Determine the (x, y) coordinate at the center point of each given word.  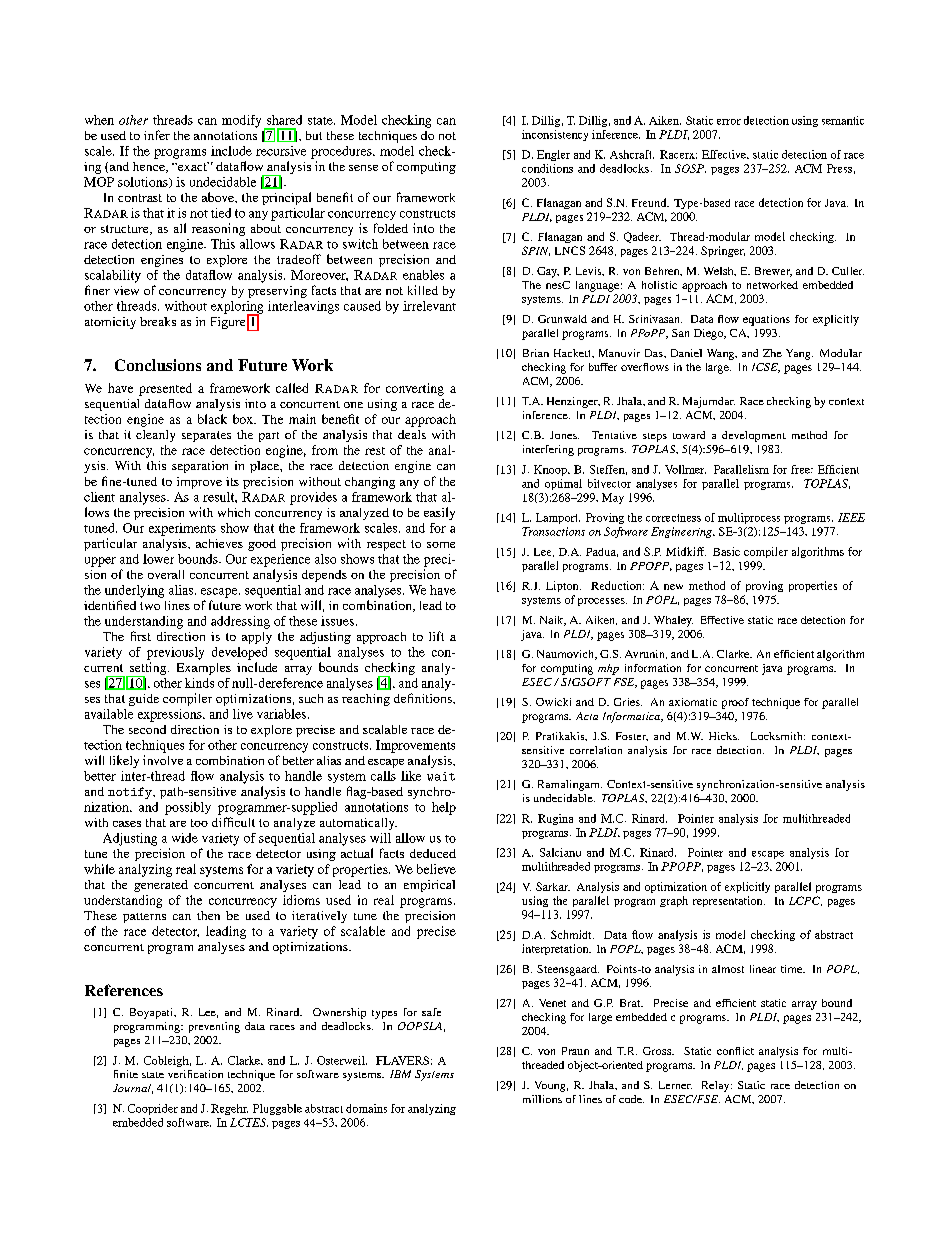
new (673, 587)
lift (436, 636)
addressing (240, 622)
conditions (547, 168)
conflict (735, 1051)
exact (192, 166)
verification (195, 1074)
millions (542, 1099)
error (729, 122)
